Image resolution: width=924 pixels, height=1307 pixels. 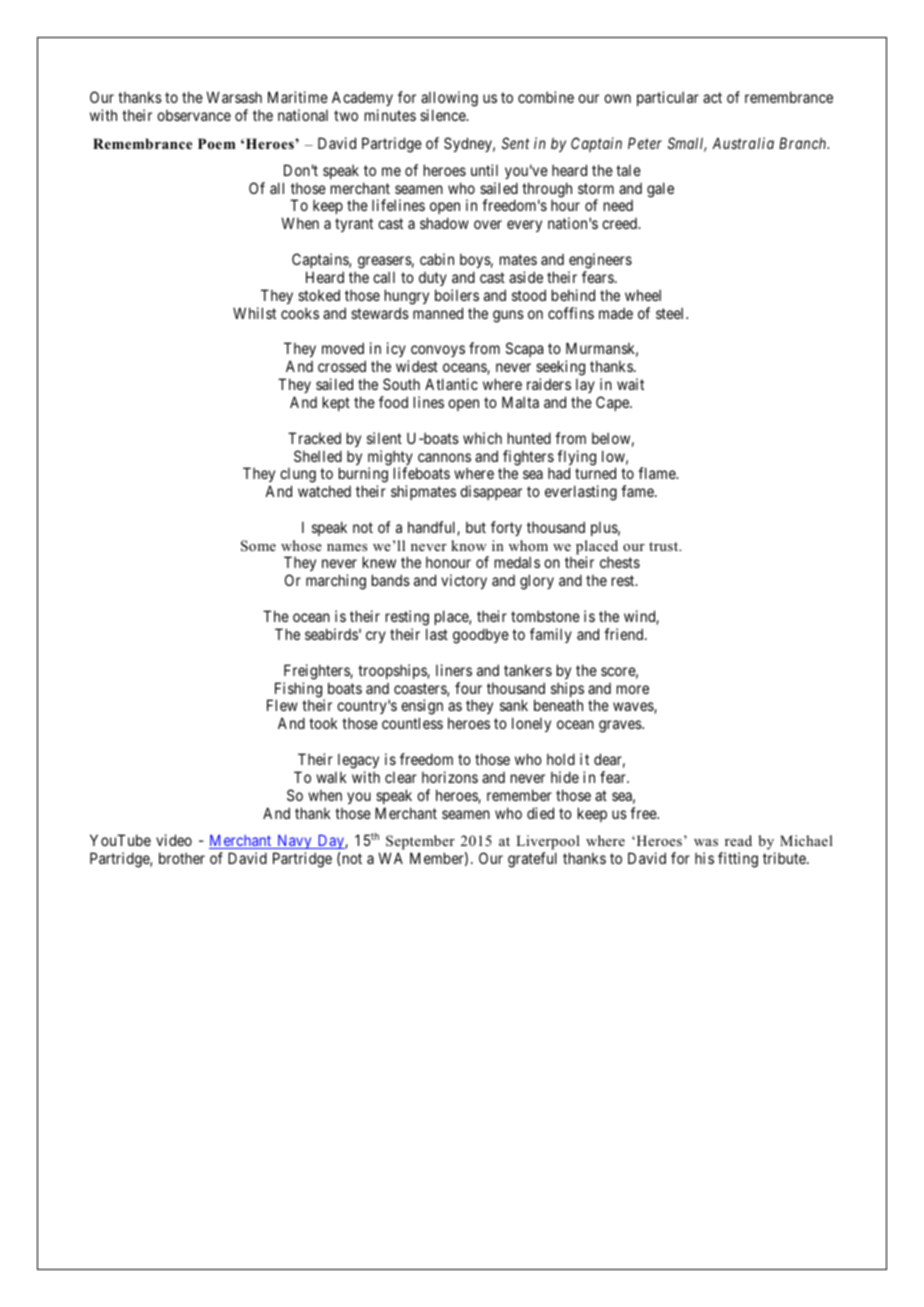 I want to click on grateful, so click(x=532, y=860).
